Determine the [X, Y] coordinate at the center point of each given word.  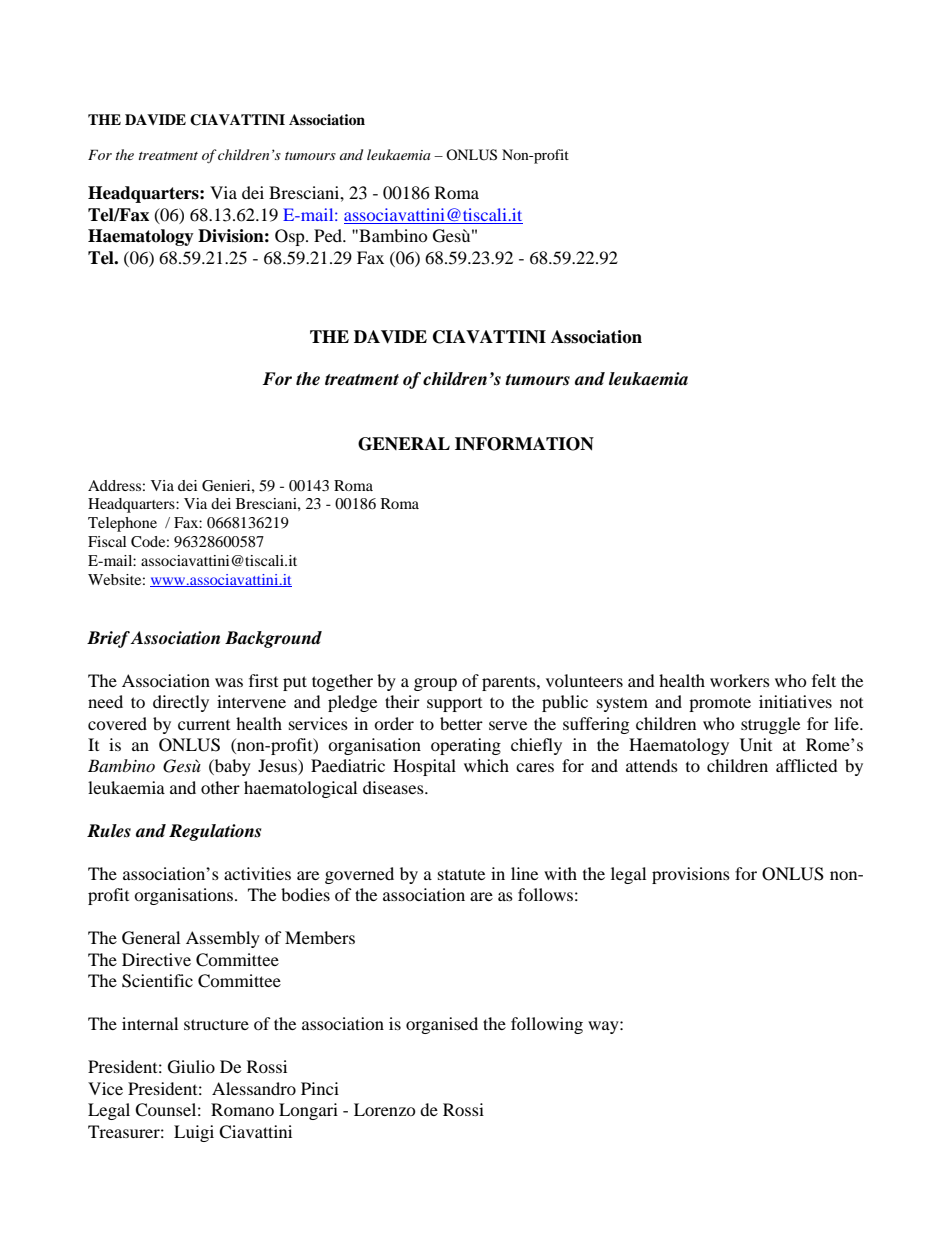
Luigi [194, 1133]
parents [510, 683]
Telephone [122, 524]
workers [740, 680]
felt [824, 680]
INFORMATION [524, 444]
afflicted [807, 765]
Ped [329, 235]
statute [461, 874]
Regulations [215, 832]
